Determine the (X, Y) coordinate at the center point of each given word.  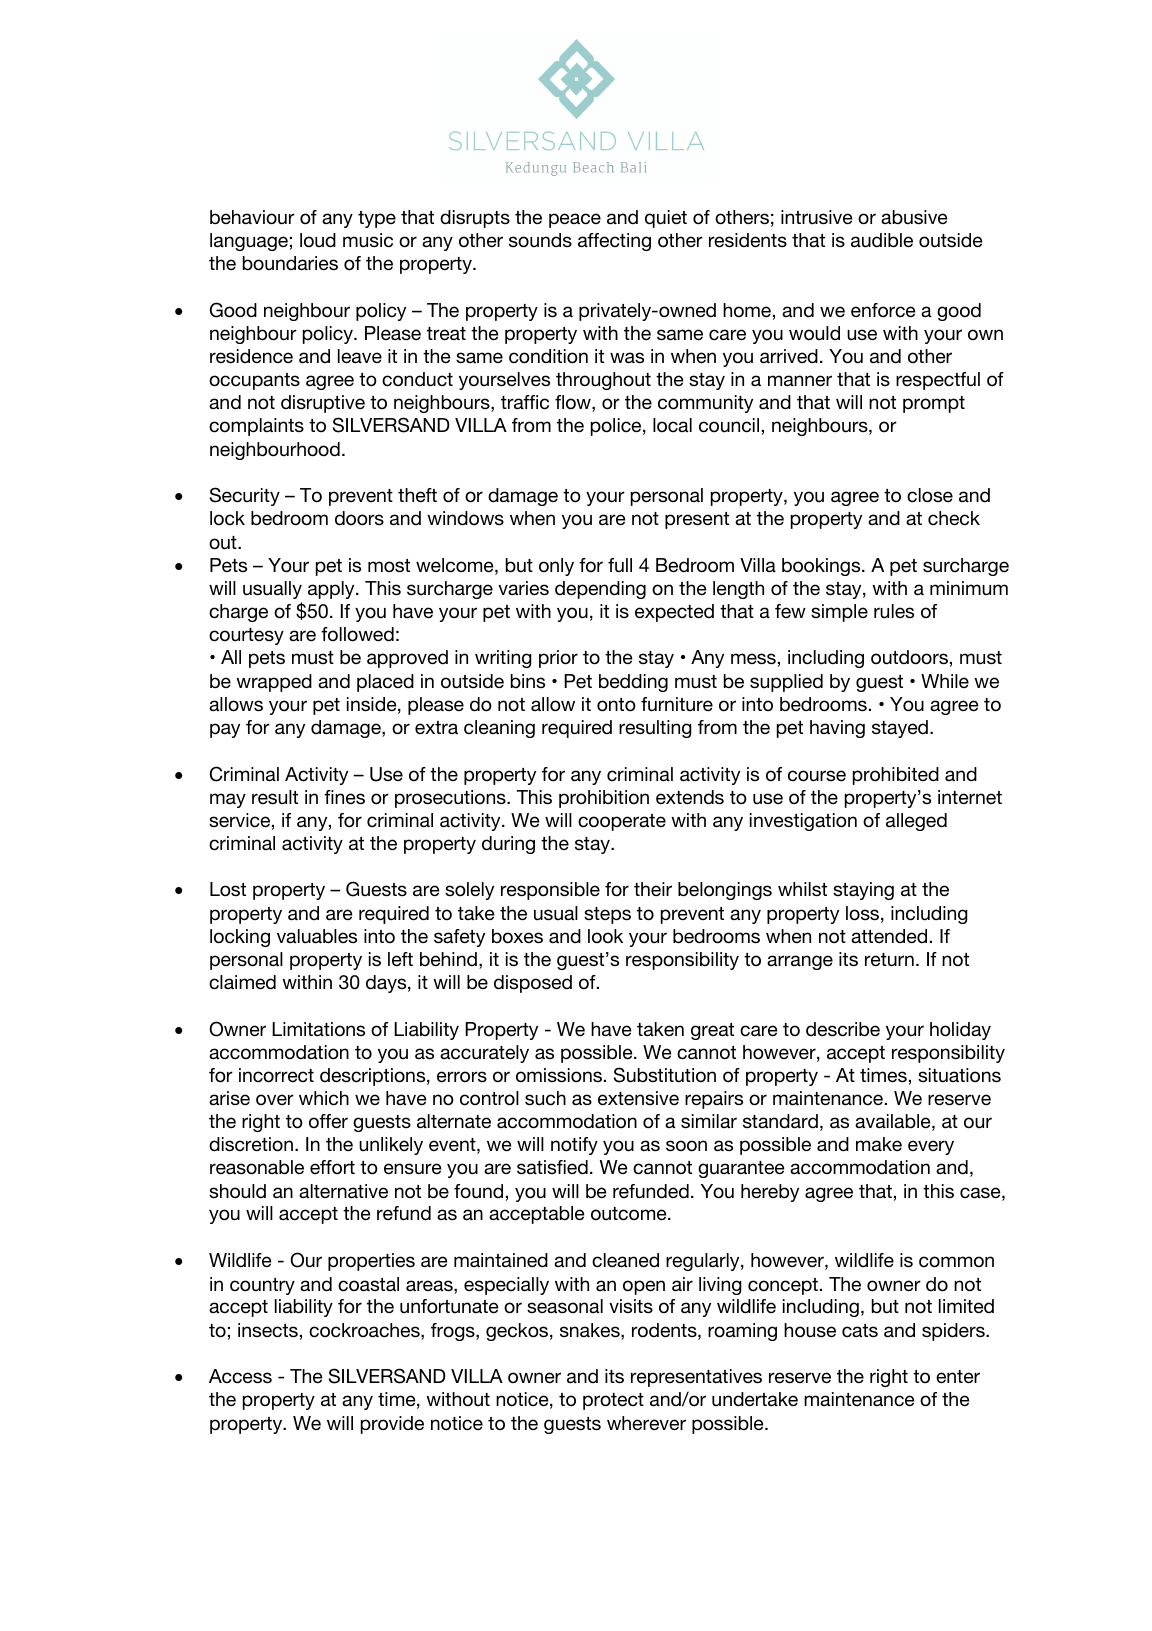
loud (318, 240)
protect (613, 1401)
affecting (614, 242)
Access (240, 1376)
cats (860, 1331)
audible (882, 240)
